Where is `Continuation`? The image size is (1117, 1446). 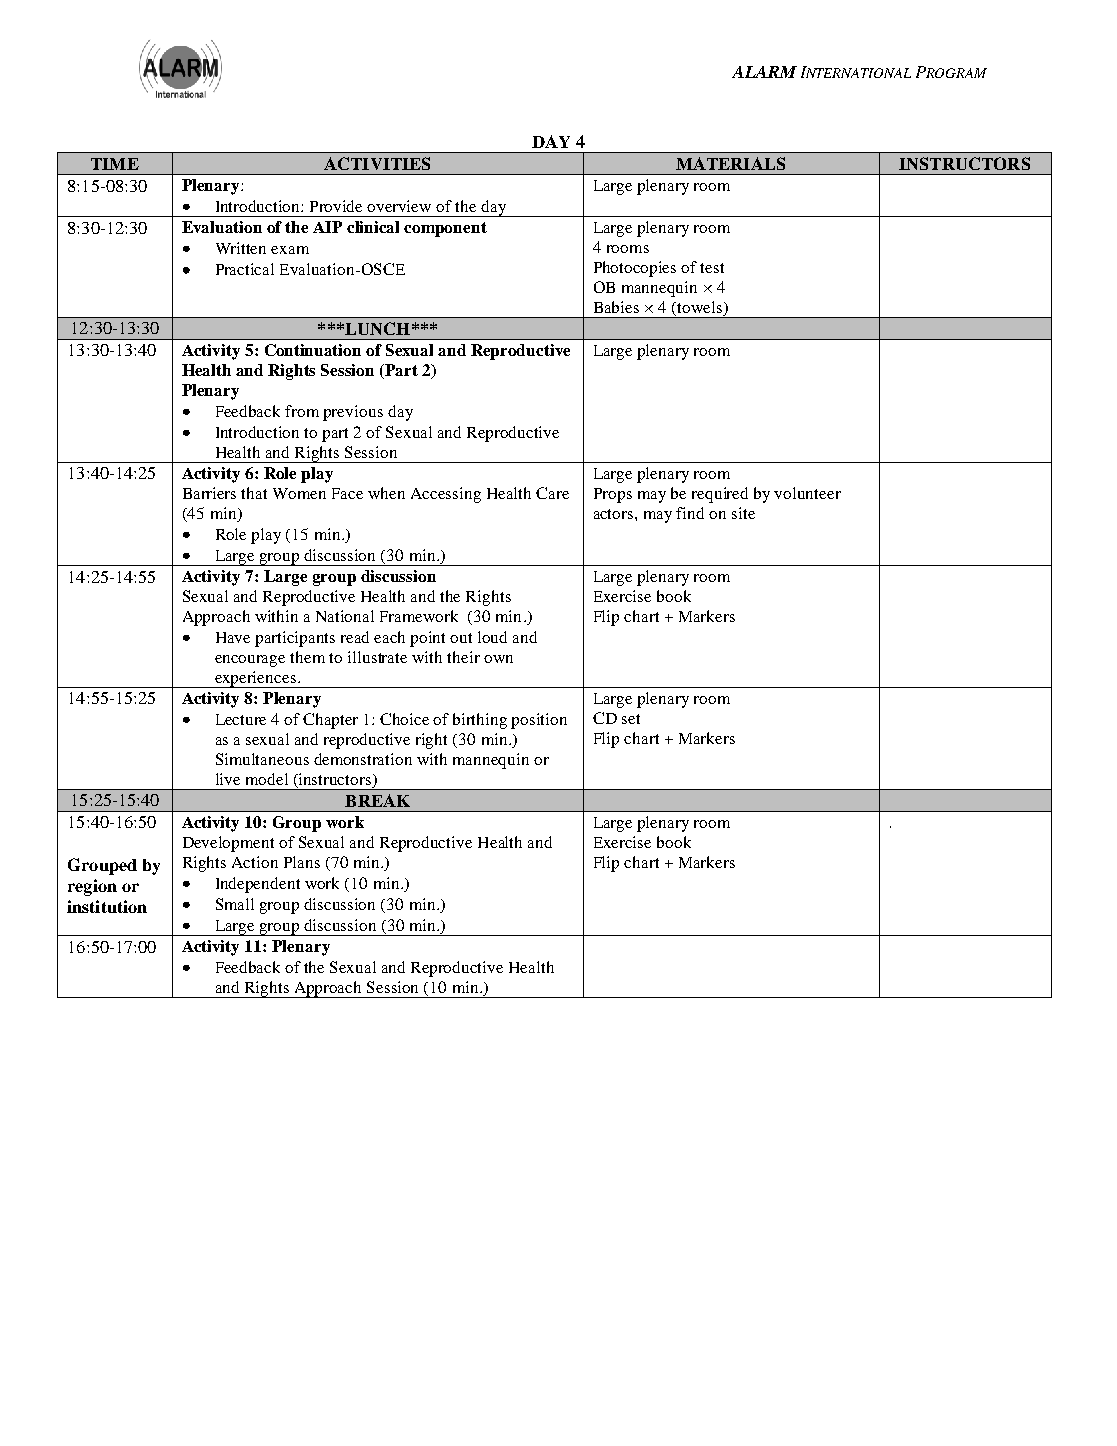 Continuation is located at coordinates (313, 350).
